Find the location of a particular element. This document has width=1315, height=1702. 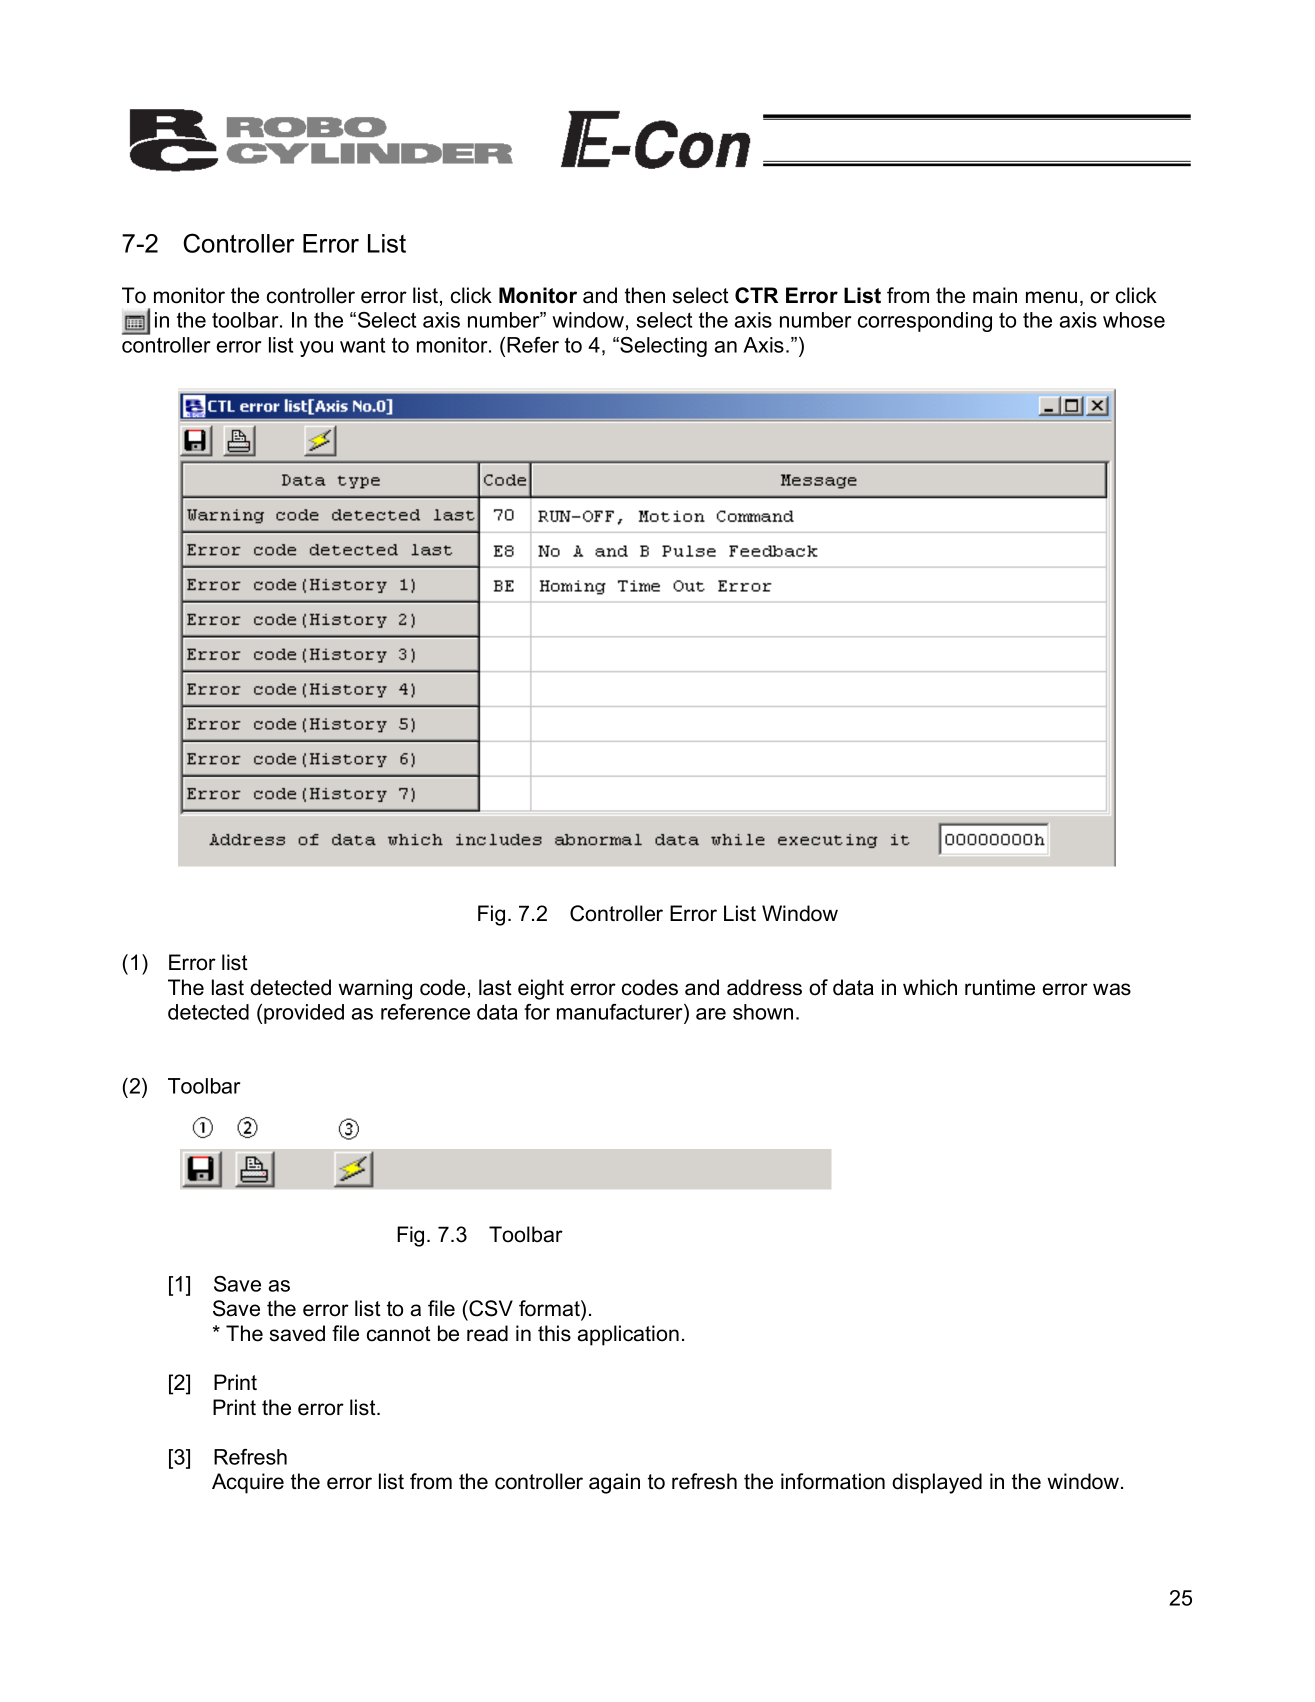

was is located at coordinates (1112, 989).
